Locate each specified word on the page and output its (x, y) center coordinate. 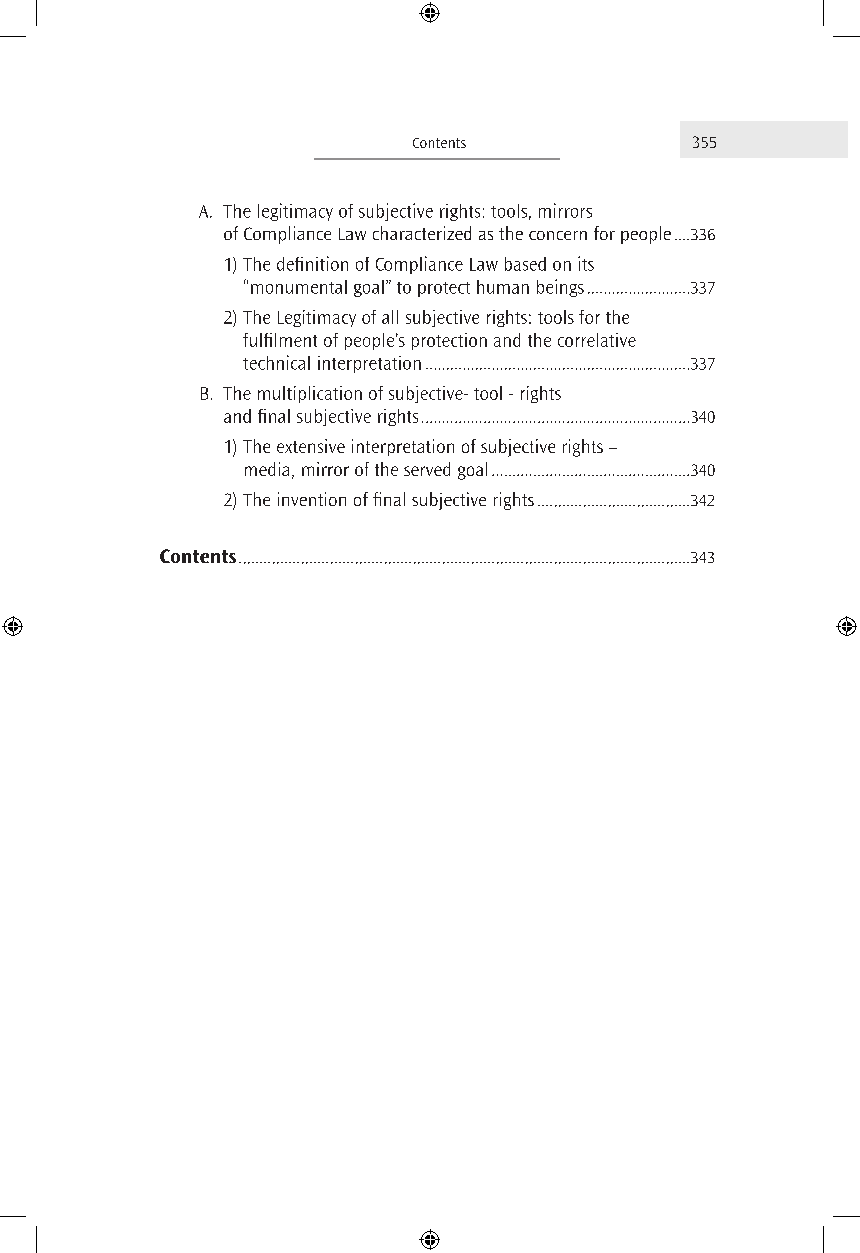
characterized (422, 233)
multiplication (310, 394)
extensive (311, 446)
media (267, 469)
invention (312, 499)
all (390, 317)
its (586, 263)
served (427, 469)
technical (276, 362)
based (525, 264)
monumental (299, 287)
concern (558, 235)
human (503, 287)
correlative (597, 340)
